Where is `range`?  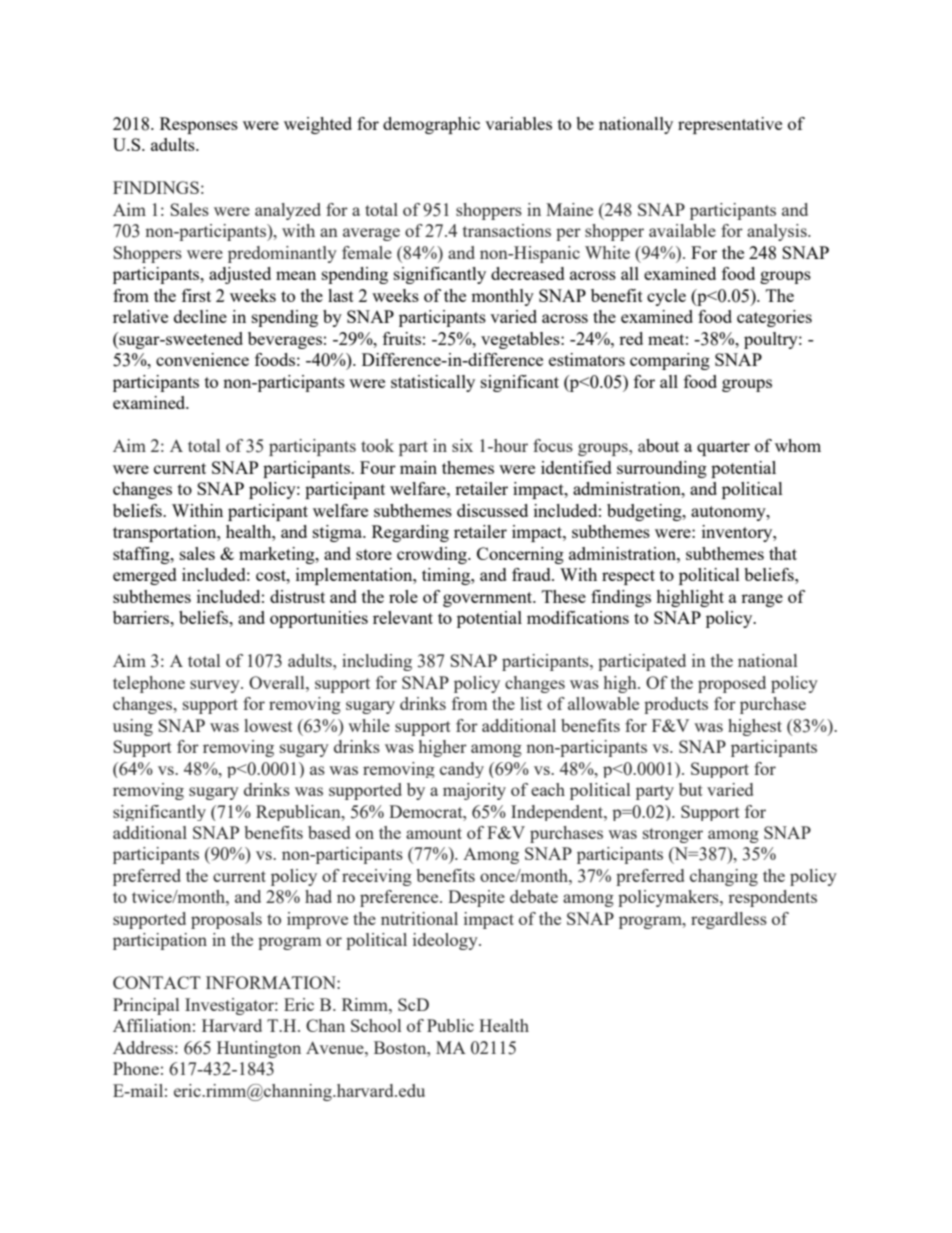
range is located at coordinates (762, 600).
